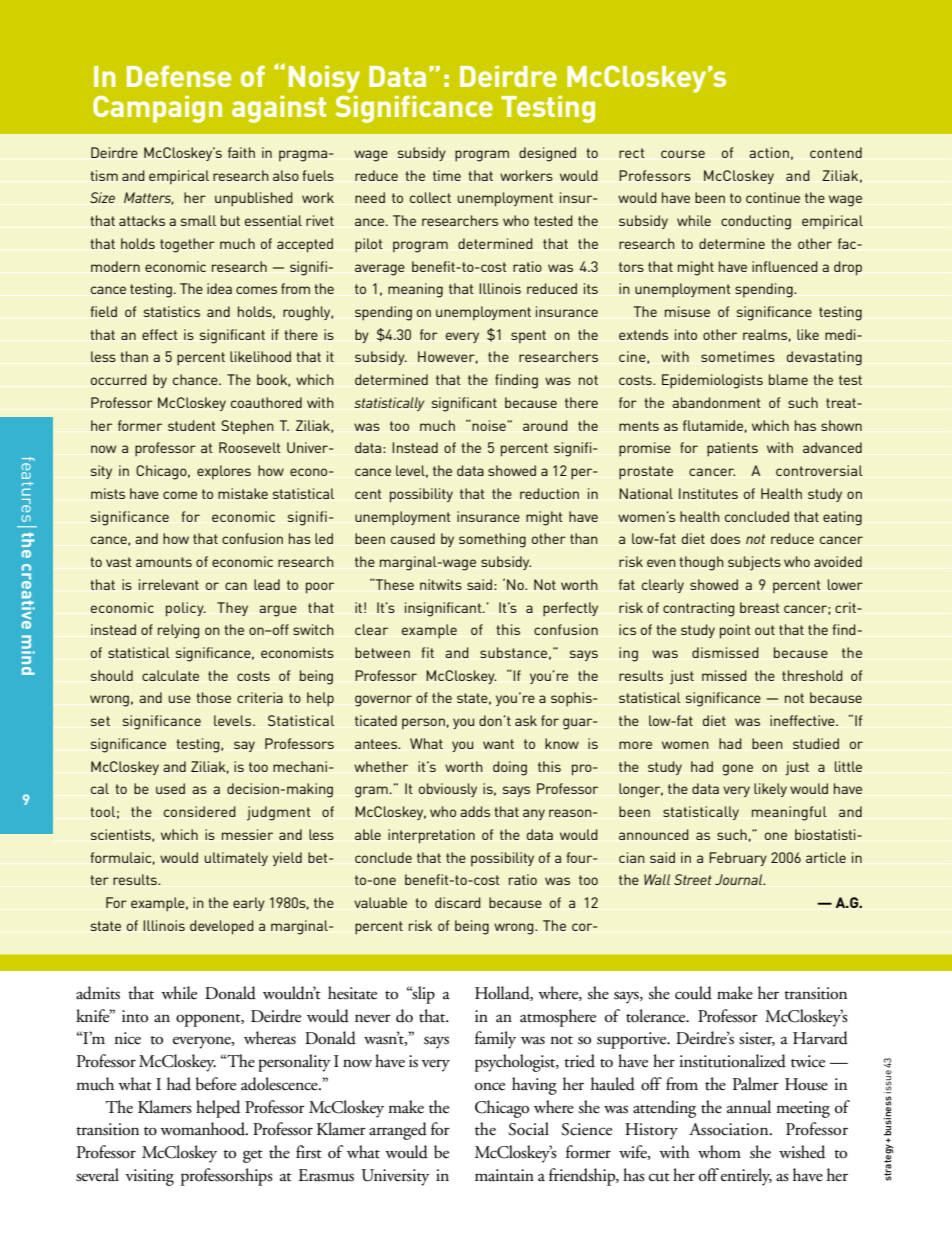 This screenshot has width=952, height=1250. Describe the element at coordinates (236, 859) in the screenshot. I see `ultimately` at that location.
